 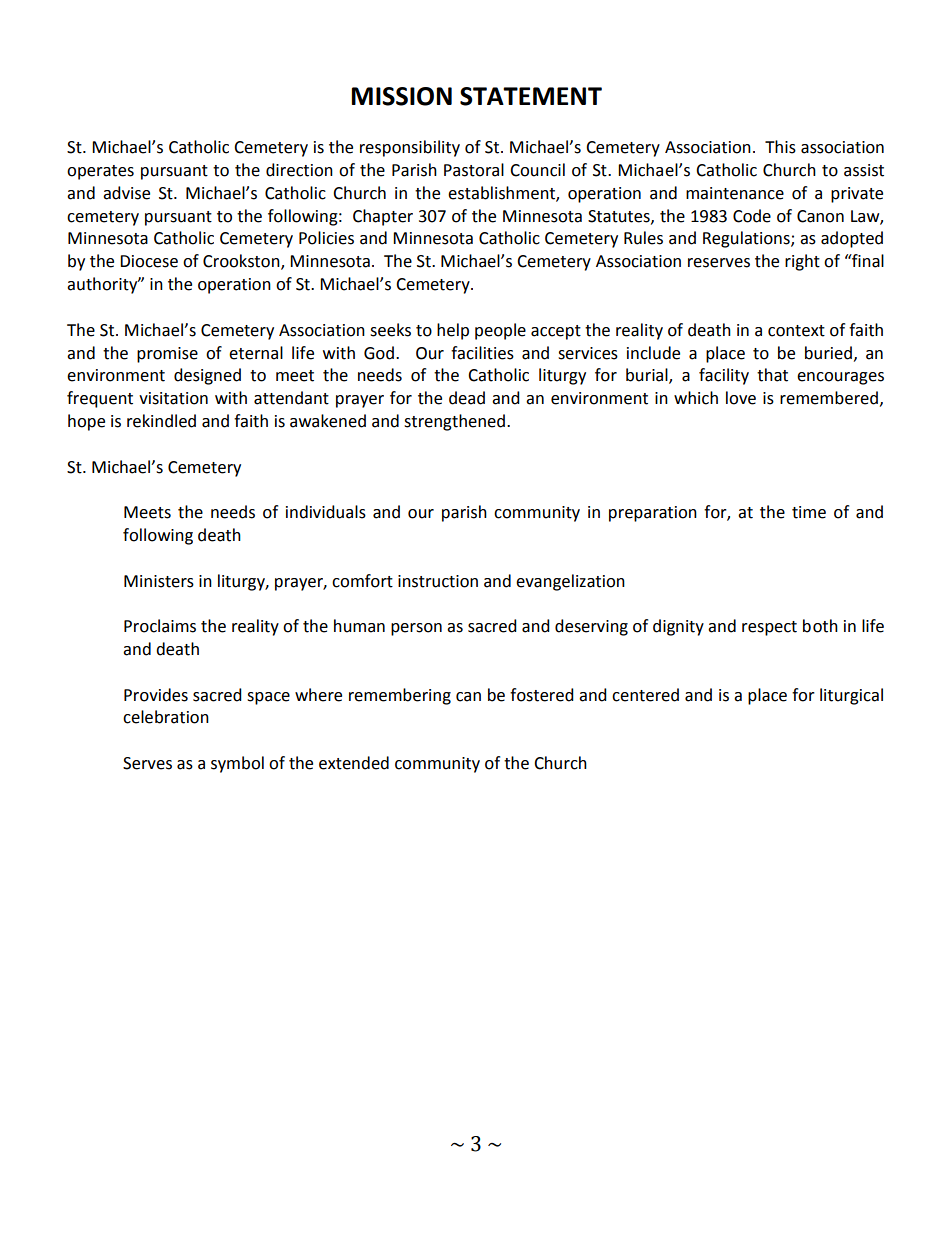 I want to click on Chapter, so click(x=383, y=217).
